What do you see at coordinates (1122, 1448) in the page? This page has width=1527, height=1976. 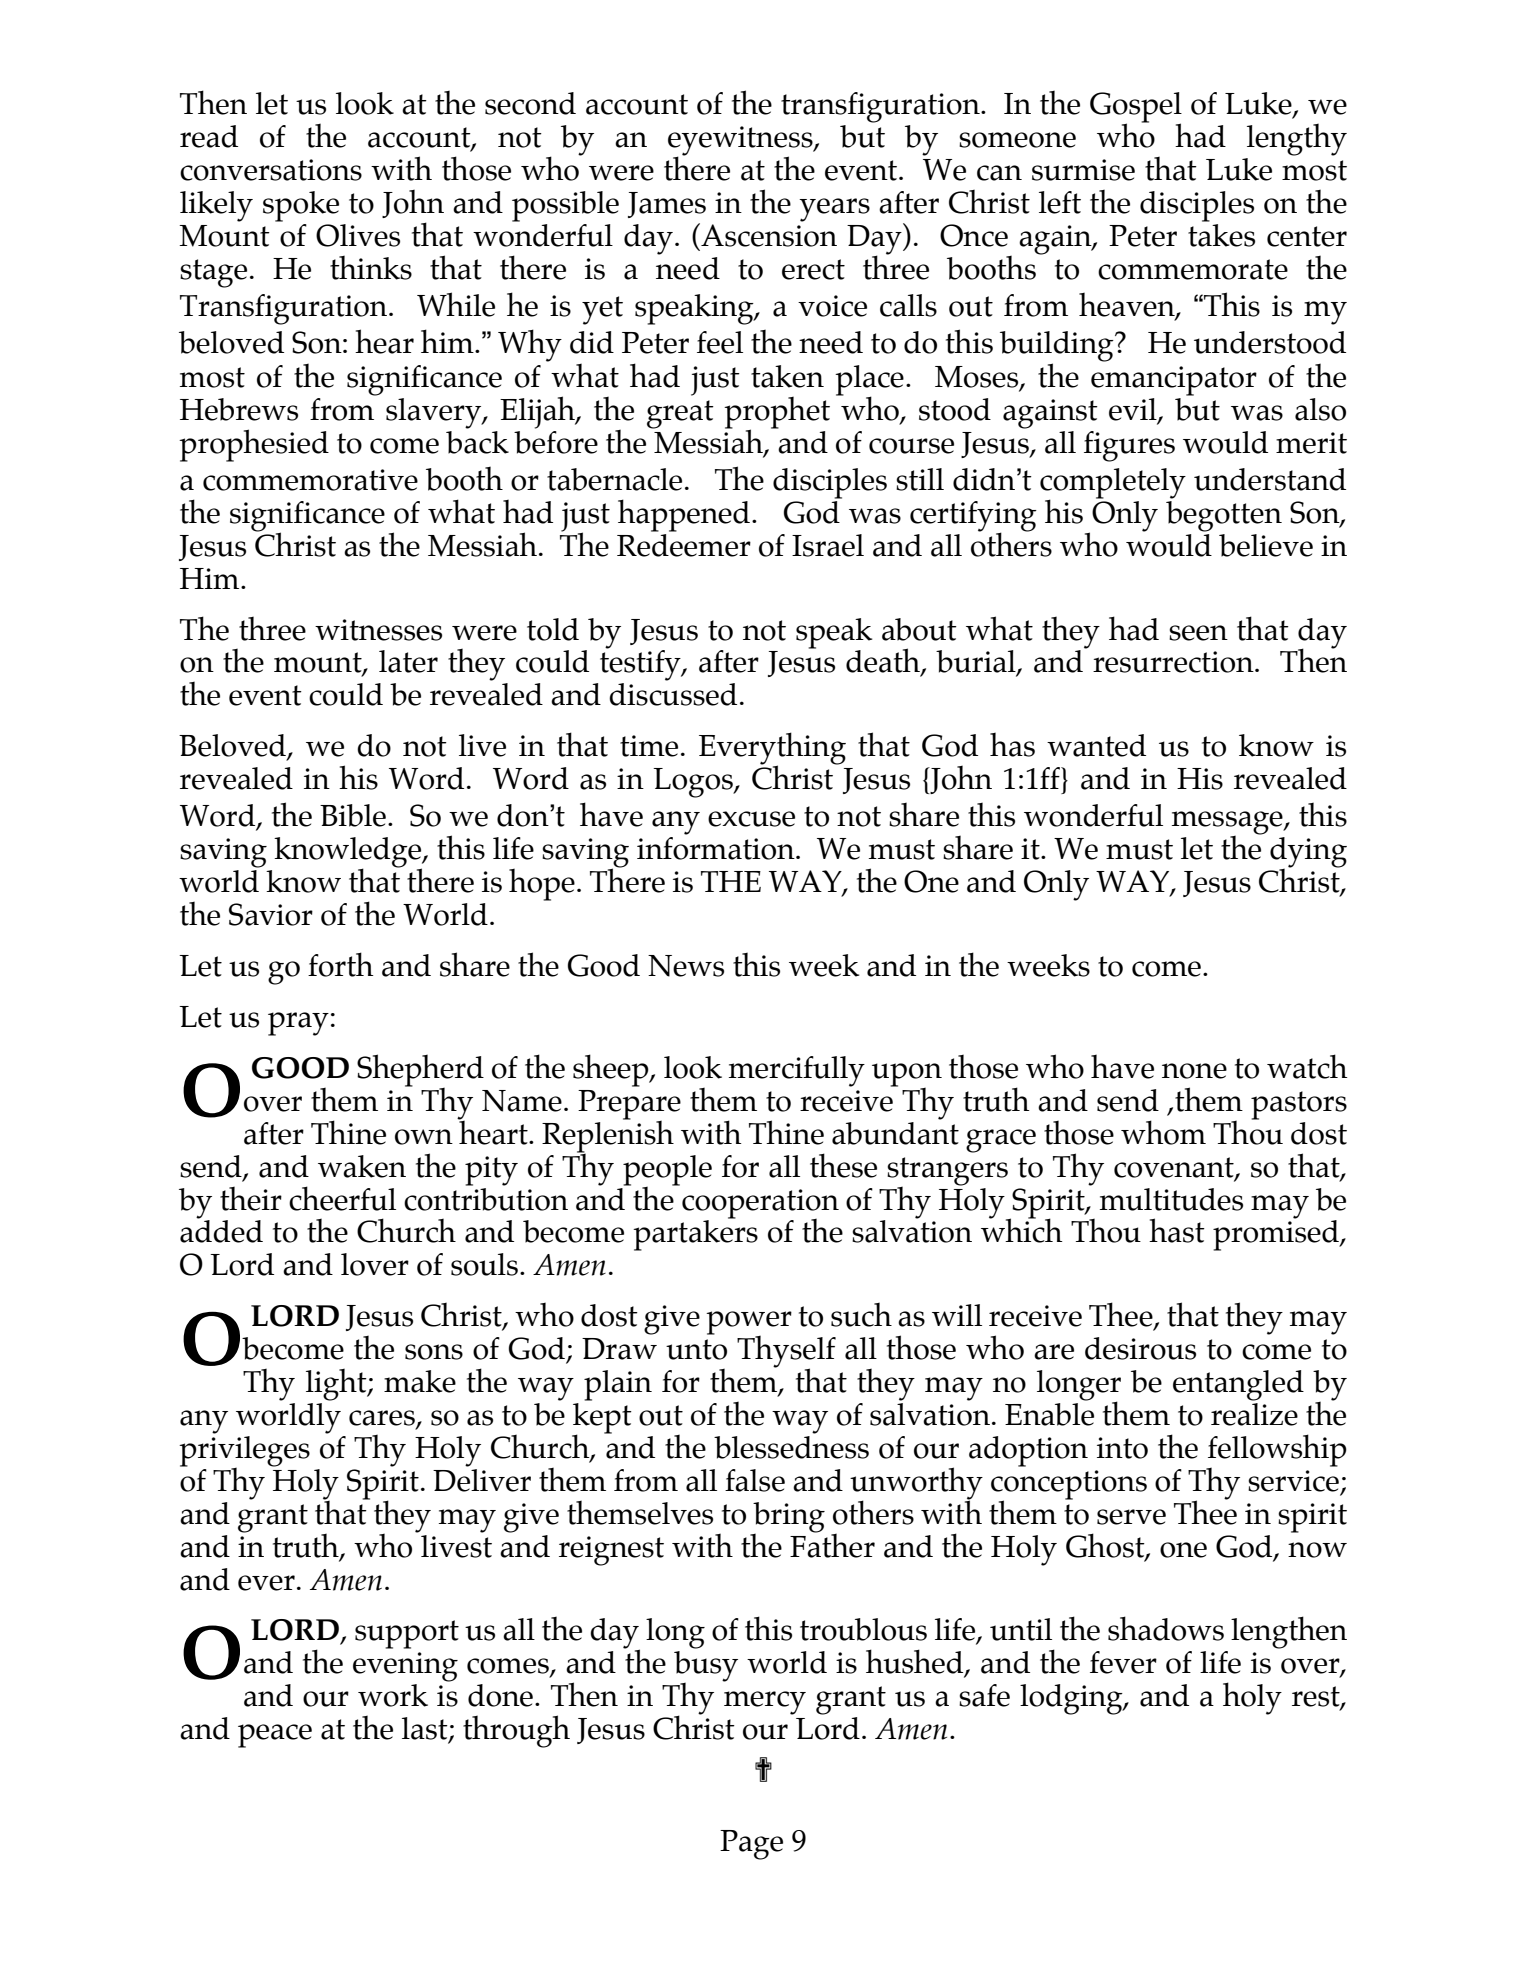 I see `into` at bounding box center [1122, 1448].
